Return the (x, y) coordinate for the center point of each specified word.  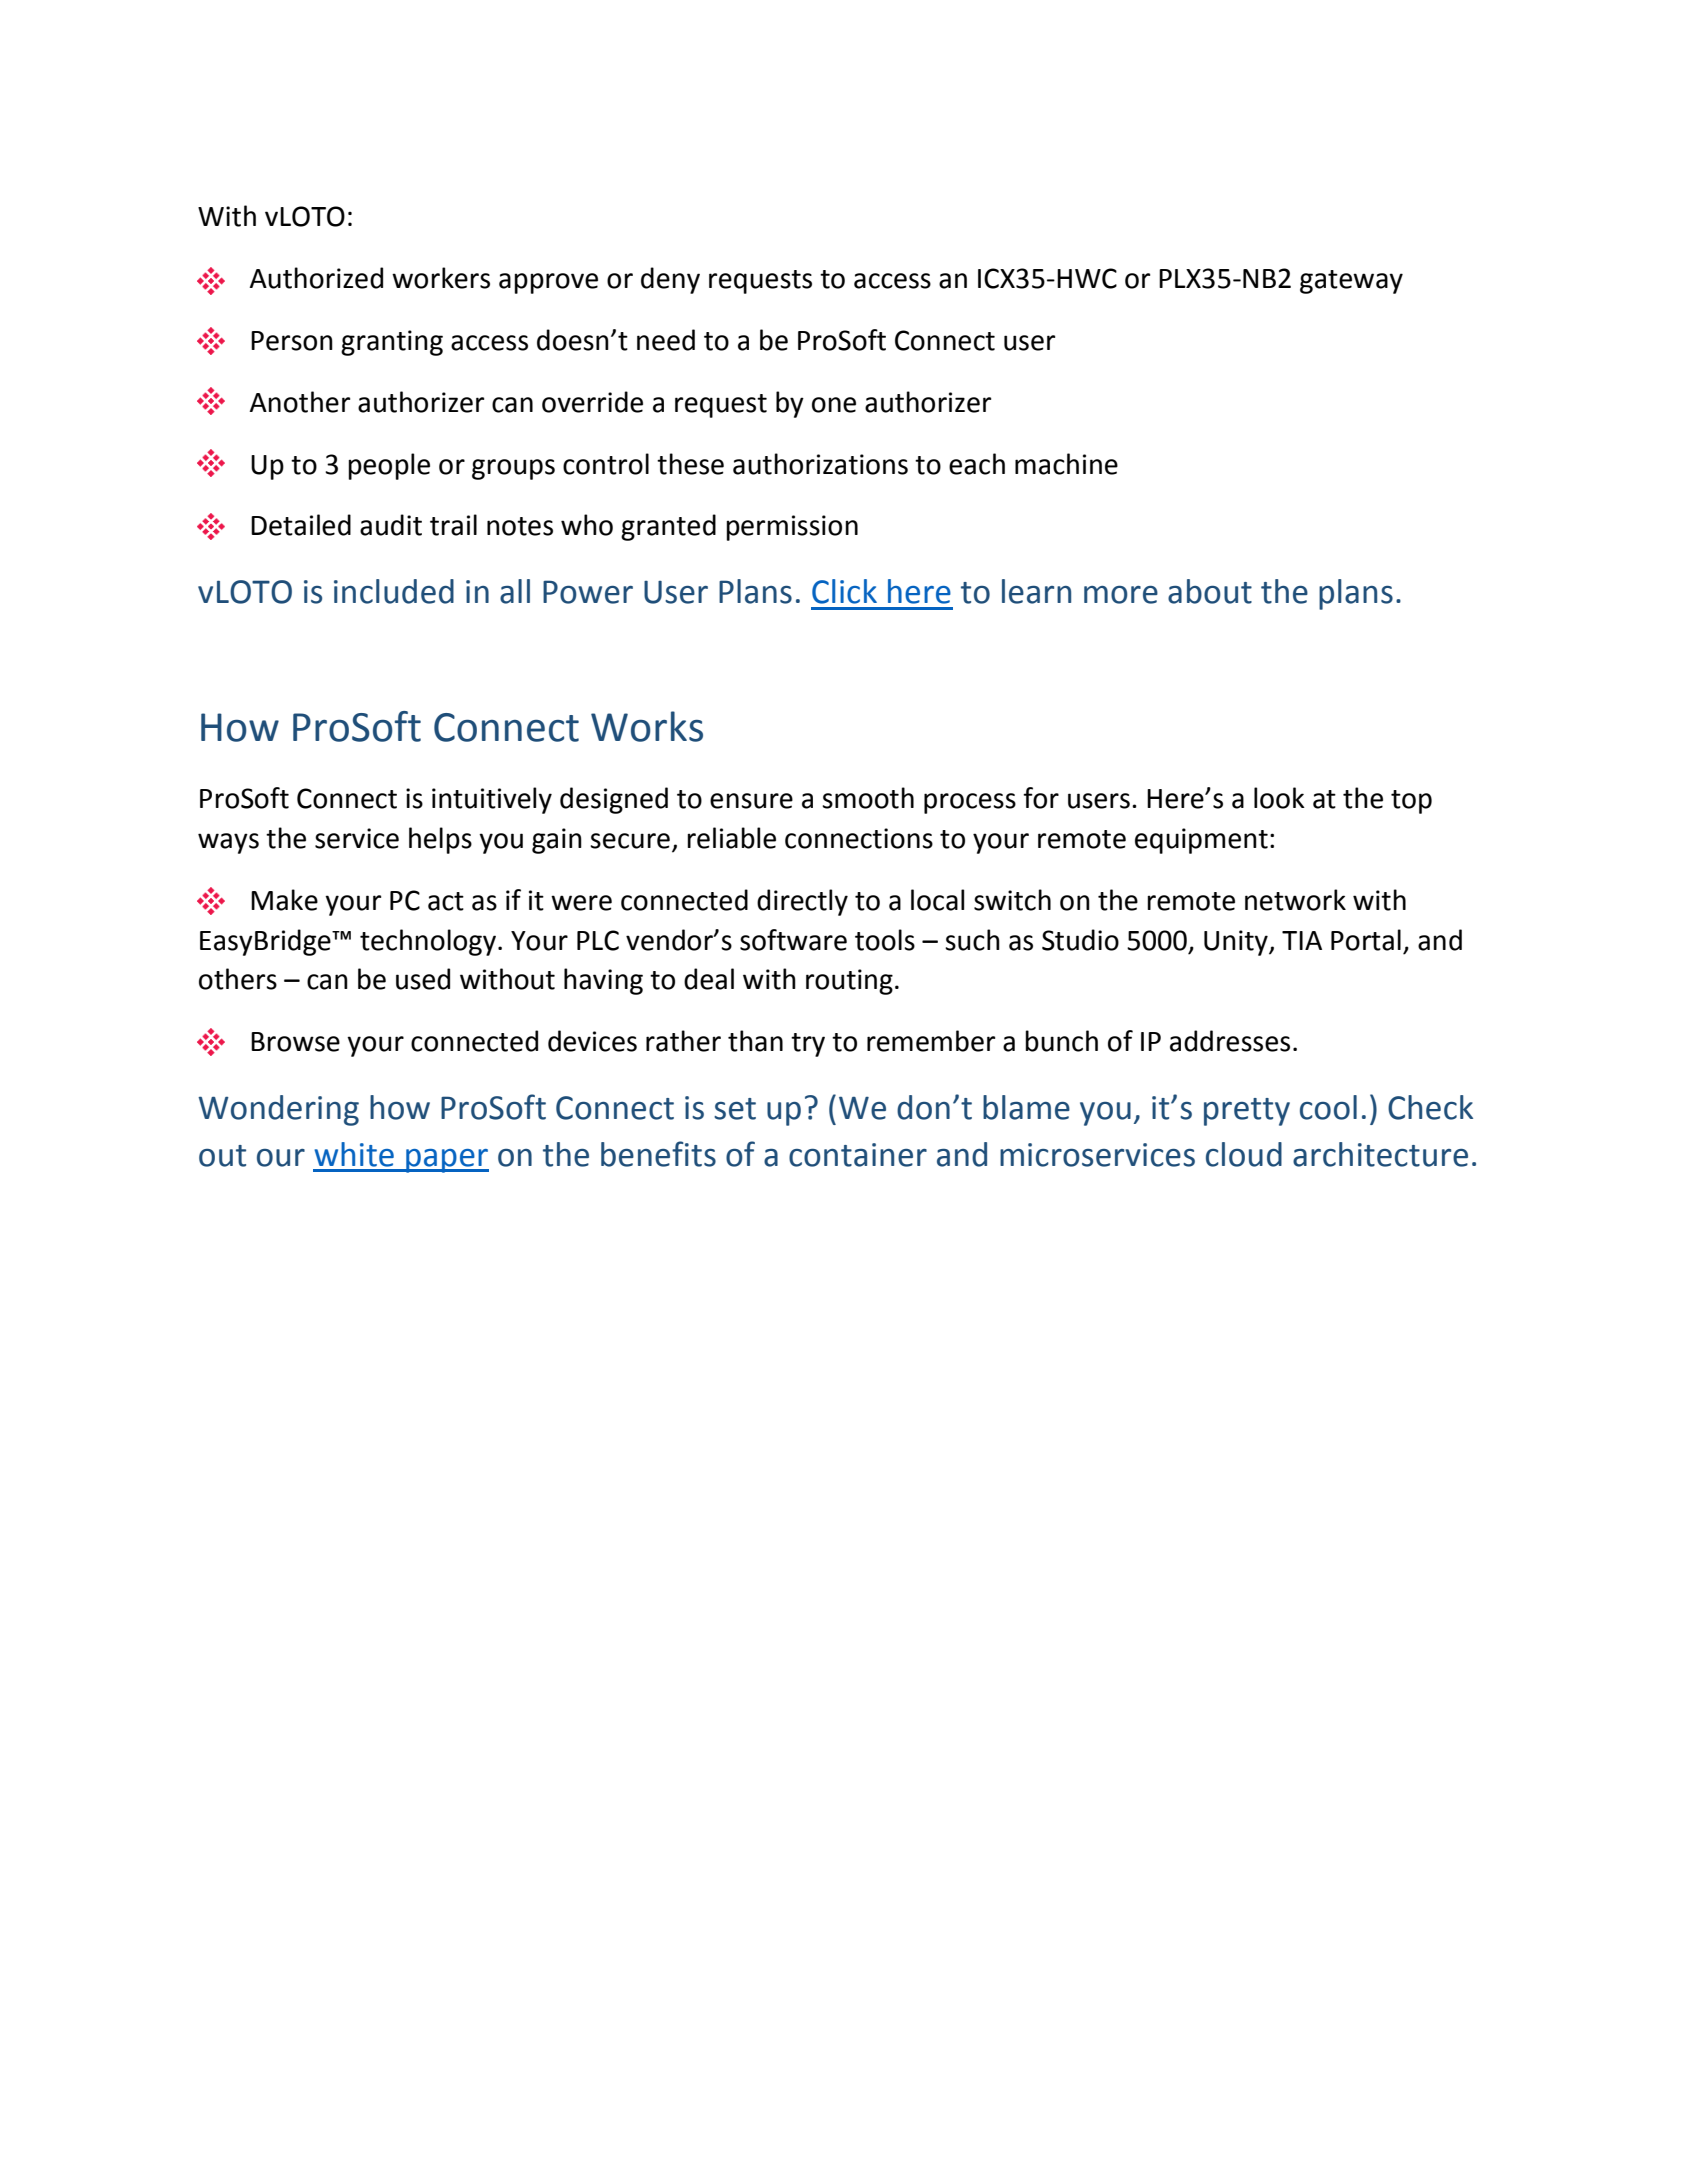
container (858, 1155)
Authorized (316, 278)
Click (844, 591)
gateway (1351, 282)
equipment (1201, 841)
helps (440, 840)
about (1210, 591)
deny (670, 280)
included (394, 591)
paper (446, 1161)
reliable (731, 838)
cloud (1244, 1154)
